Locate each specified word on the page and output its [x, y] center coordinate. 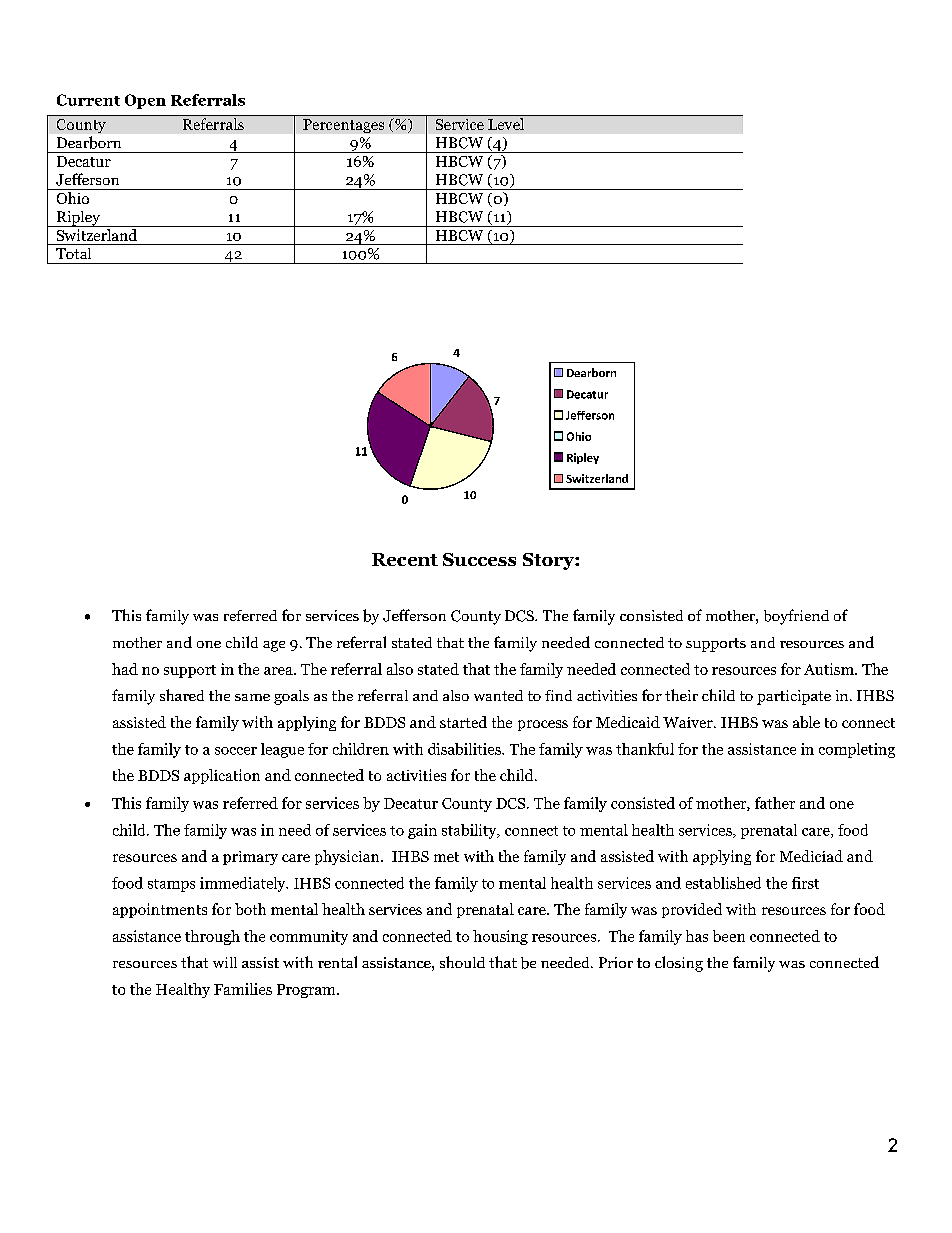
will [225, 962]
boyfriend [796, 617]
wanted [498, 695]
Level [506, 124]
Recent [405, 559]
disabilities [465, 749]
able [806, 722]
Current [88, 100]
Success [479, 559]
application [222, 776]
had [125, 669]
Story [549, 561]
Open [145, 101]
